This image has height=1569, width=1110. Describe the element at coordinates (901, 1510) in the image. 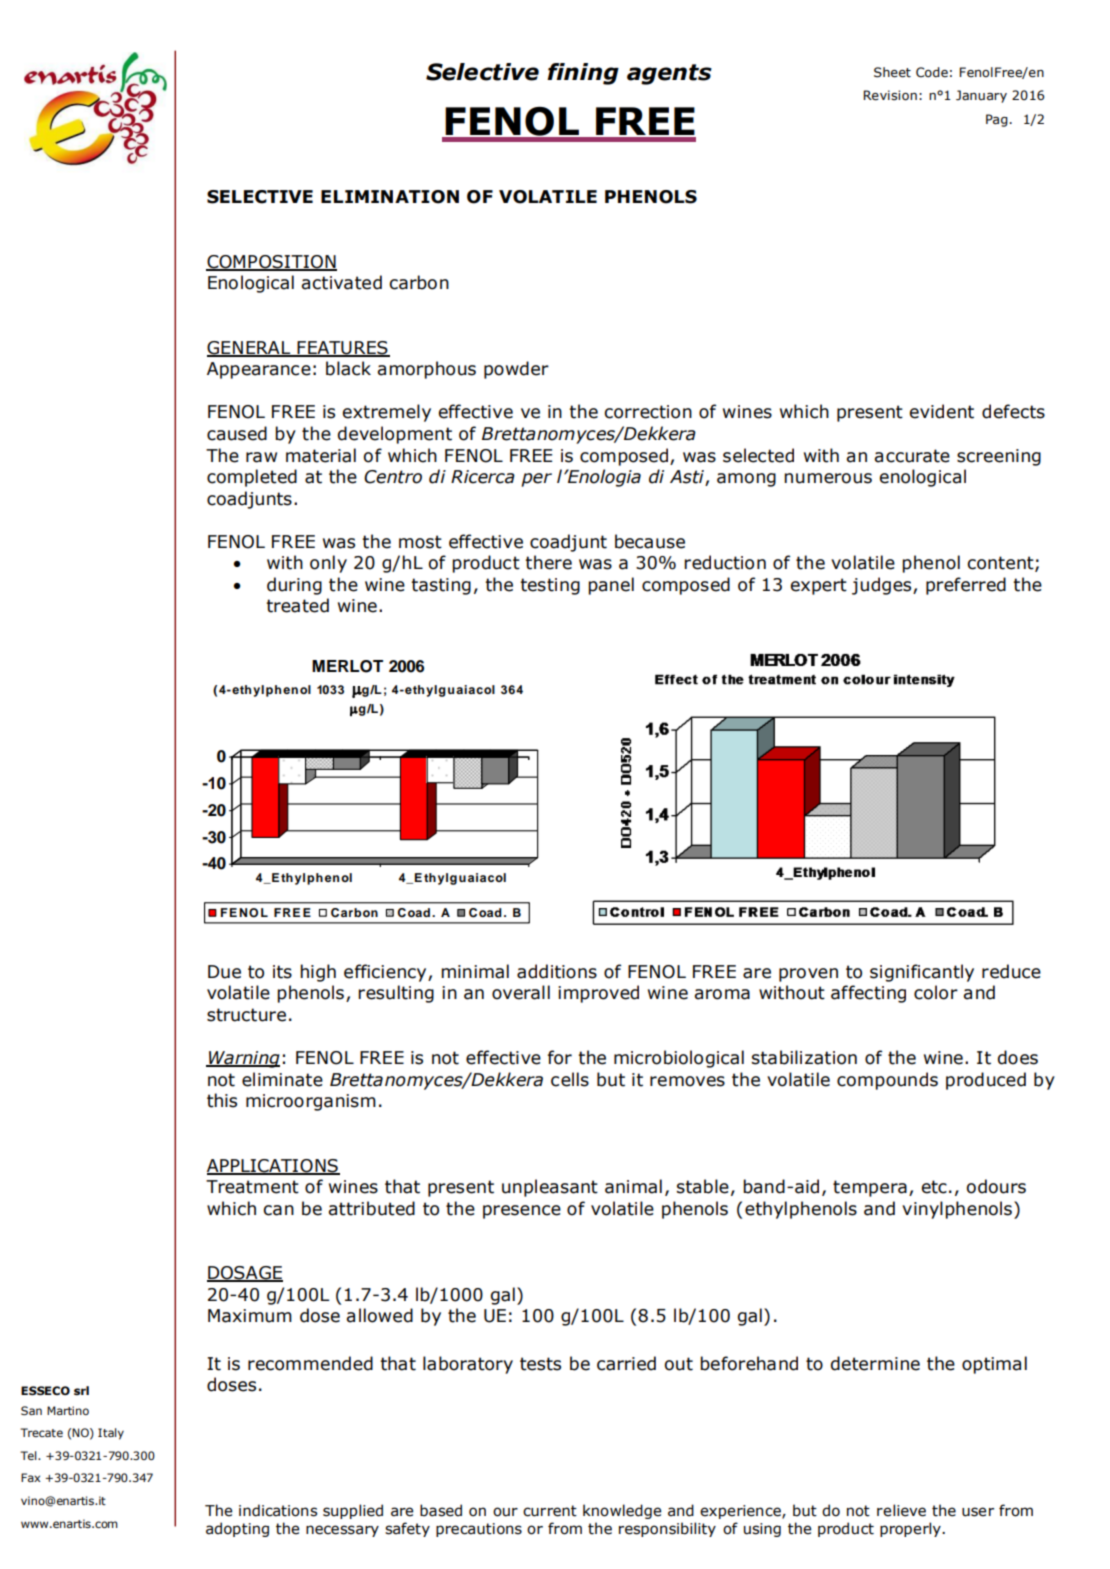

I see `relieve` at that location.
